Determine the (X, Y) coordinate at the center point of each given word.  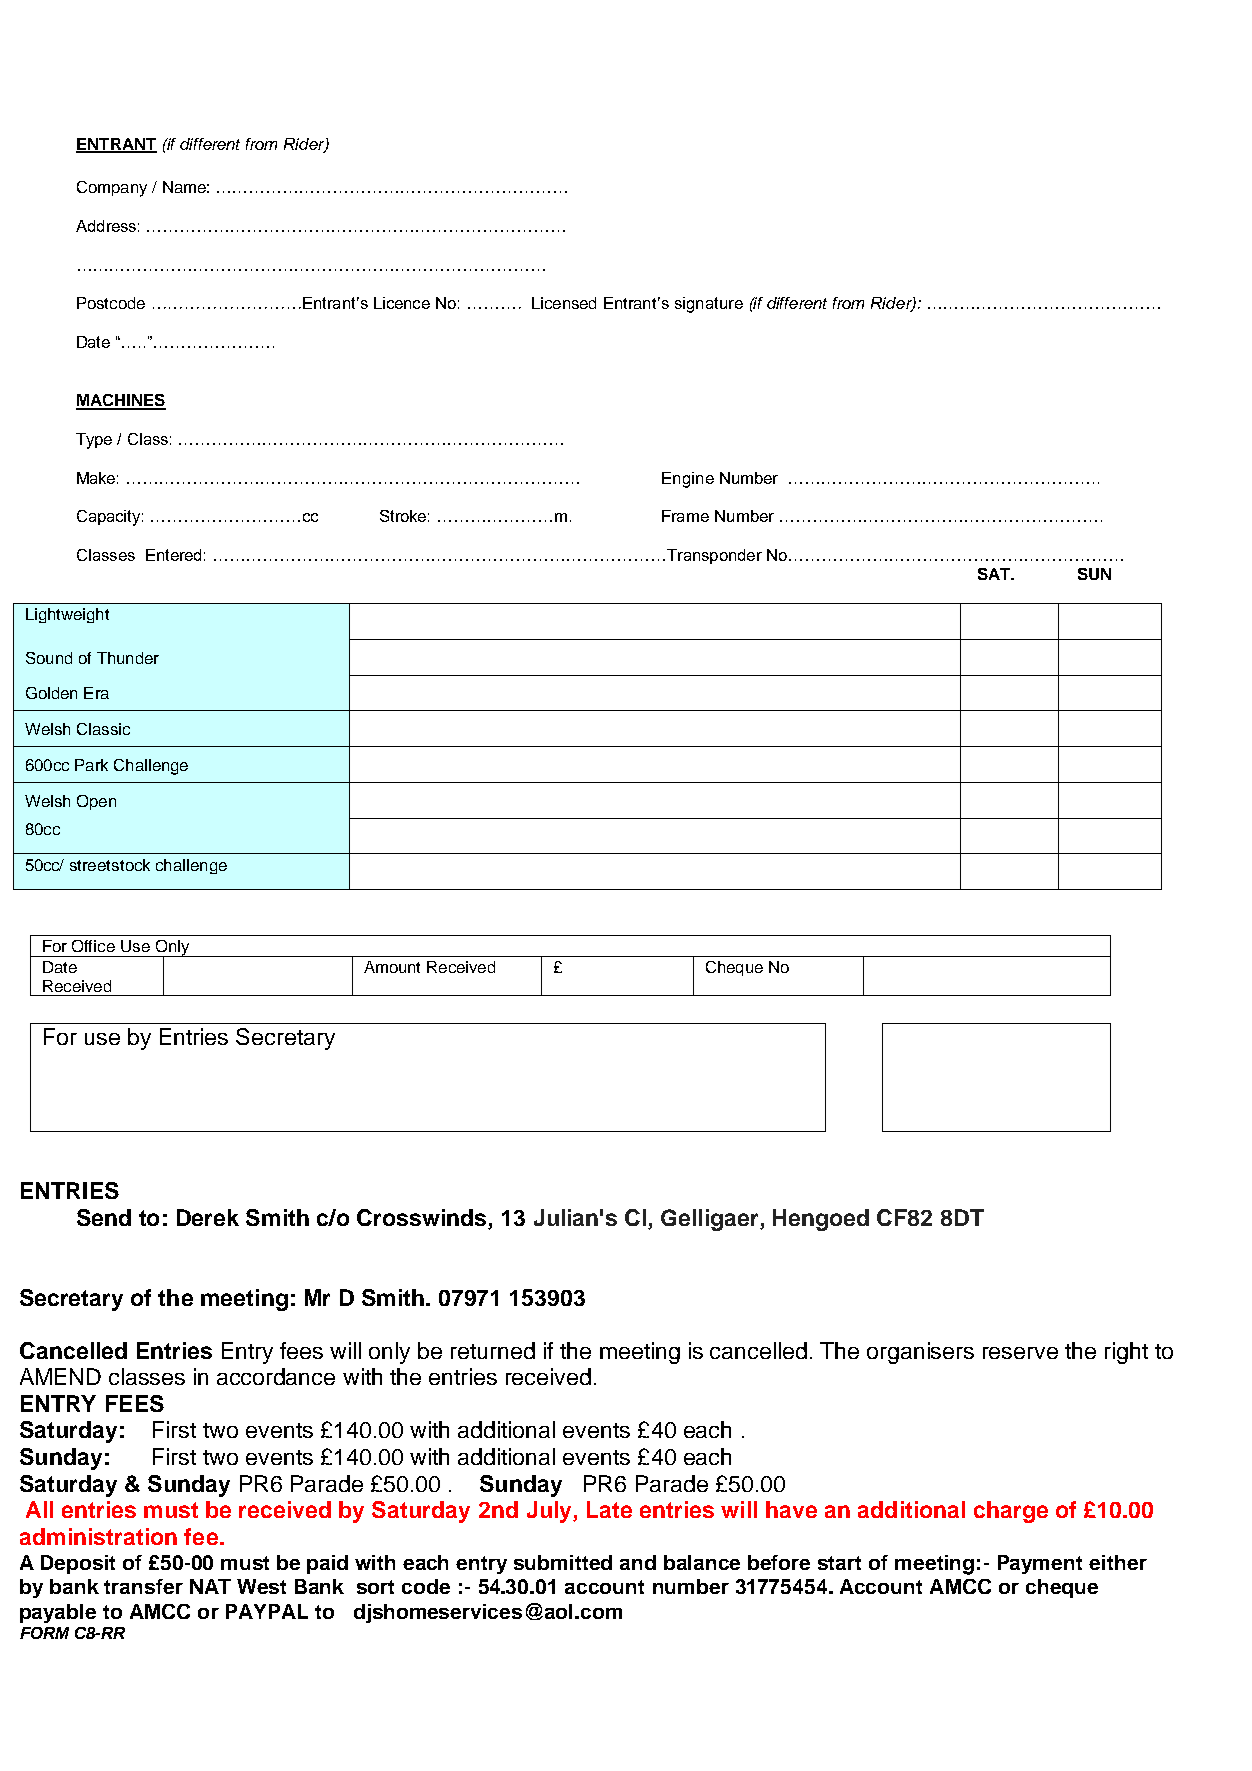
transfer (143, 1586)
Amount (392, 967)
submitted (563, 1562)
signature (709, 305)
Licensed (564, 303)
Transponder (714, 556)
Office (93, 946)
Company (112, 189)
